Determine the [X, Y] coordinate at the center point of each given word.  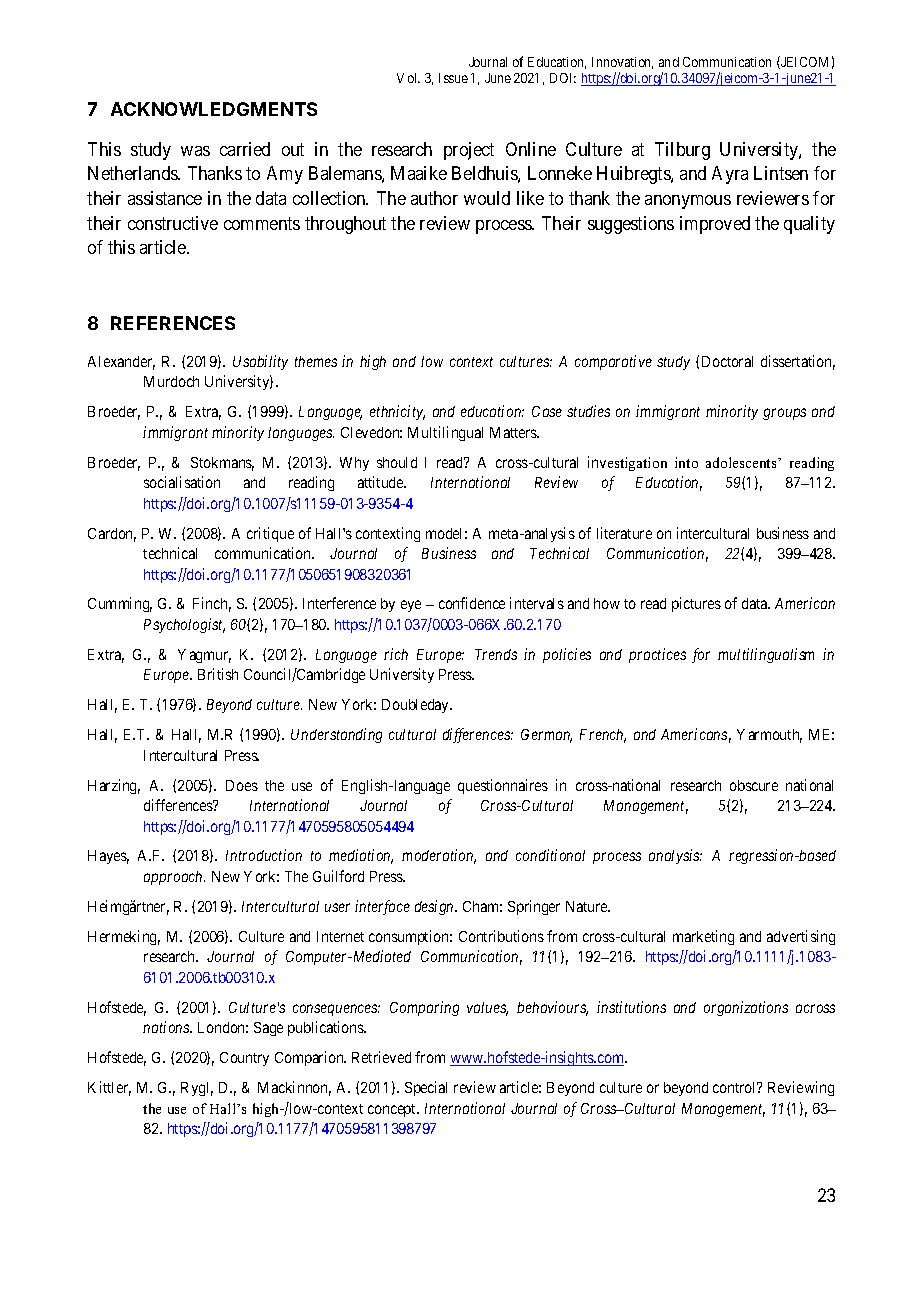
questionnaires [503, 786]
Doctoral [727, 361]
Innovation [622, 63]
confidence [472, 603]
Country [244, 1059]
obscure [754, 785]
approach [174, 878]
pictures [696, 604]
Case [547, 411]
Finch [212, 604]
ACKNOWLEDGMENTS [214, 109]
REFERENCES [173, 323]
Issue [453, 78]
